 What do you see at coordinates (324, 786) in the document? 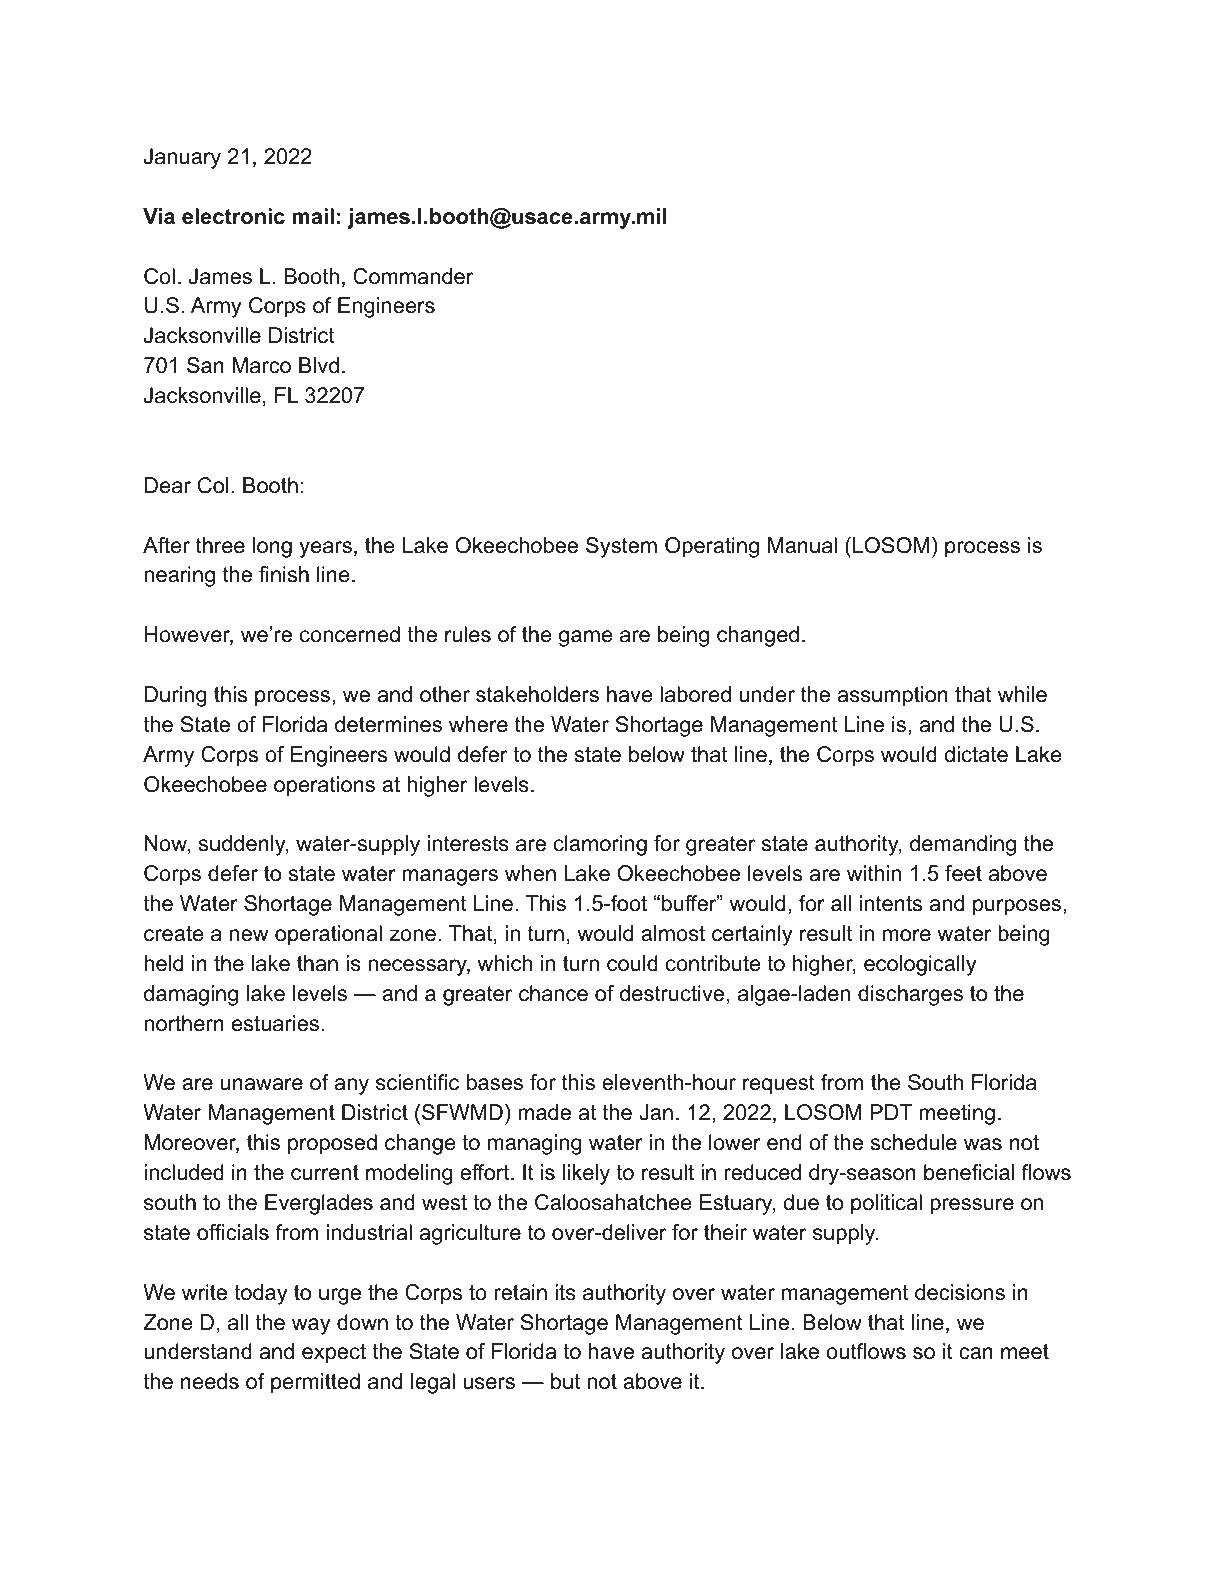
I see `operations` at bounding box center [324, 786].
